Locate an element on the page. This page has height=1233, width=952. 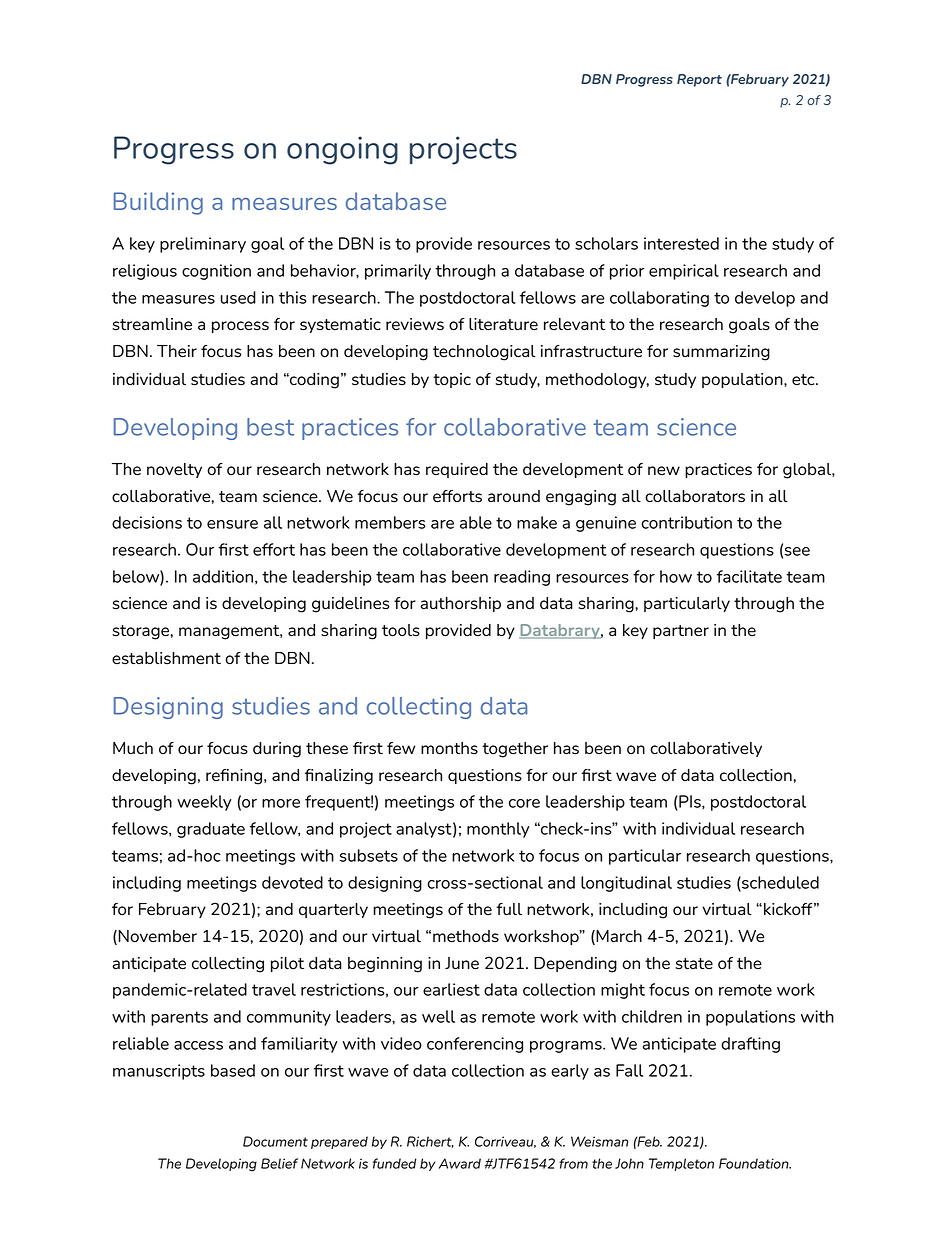
ongoing is located at coordinates (342, 150).
